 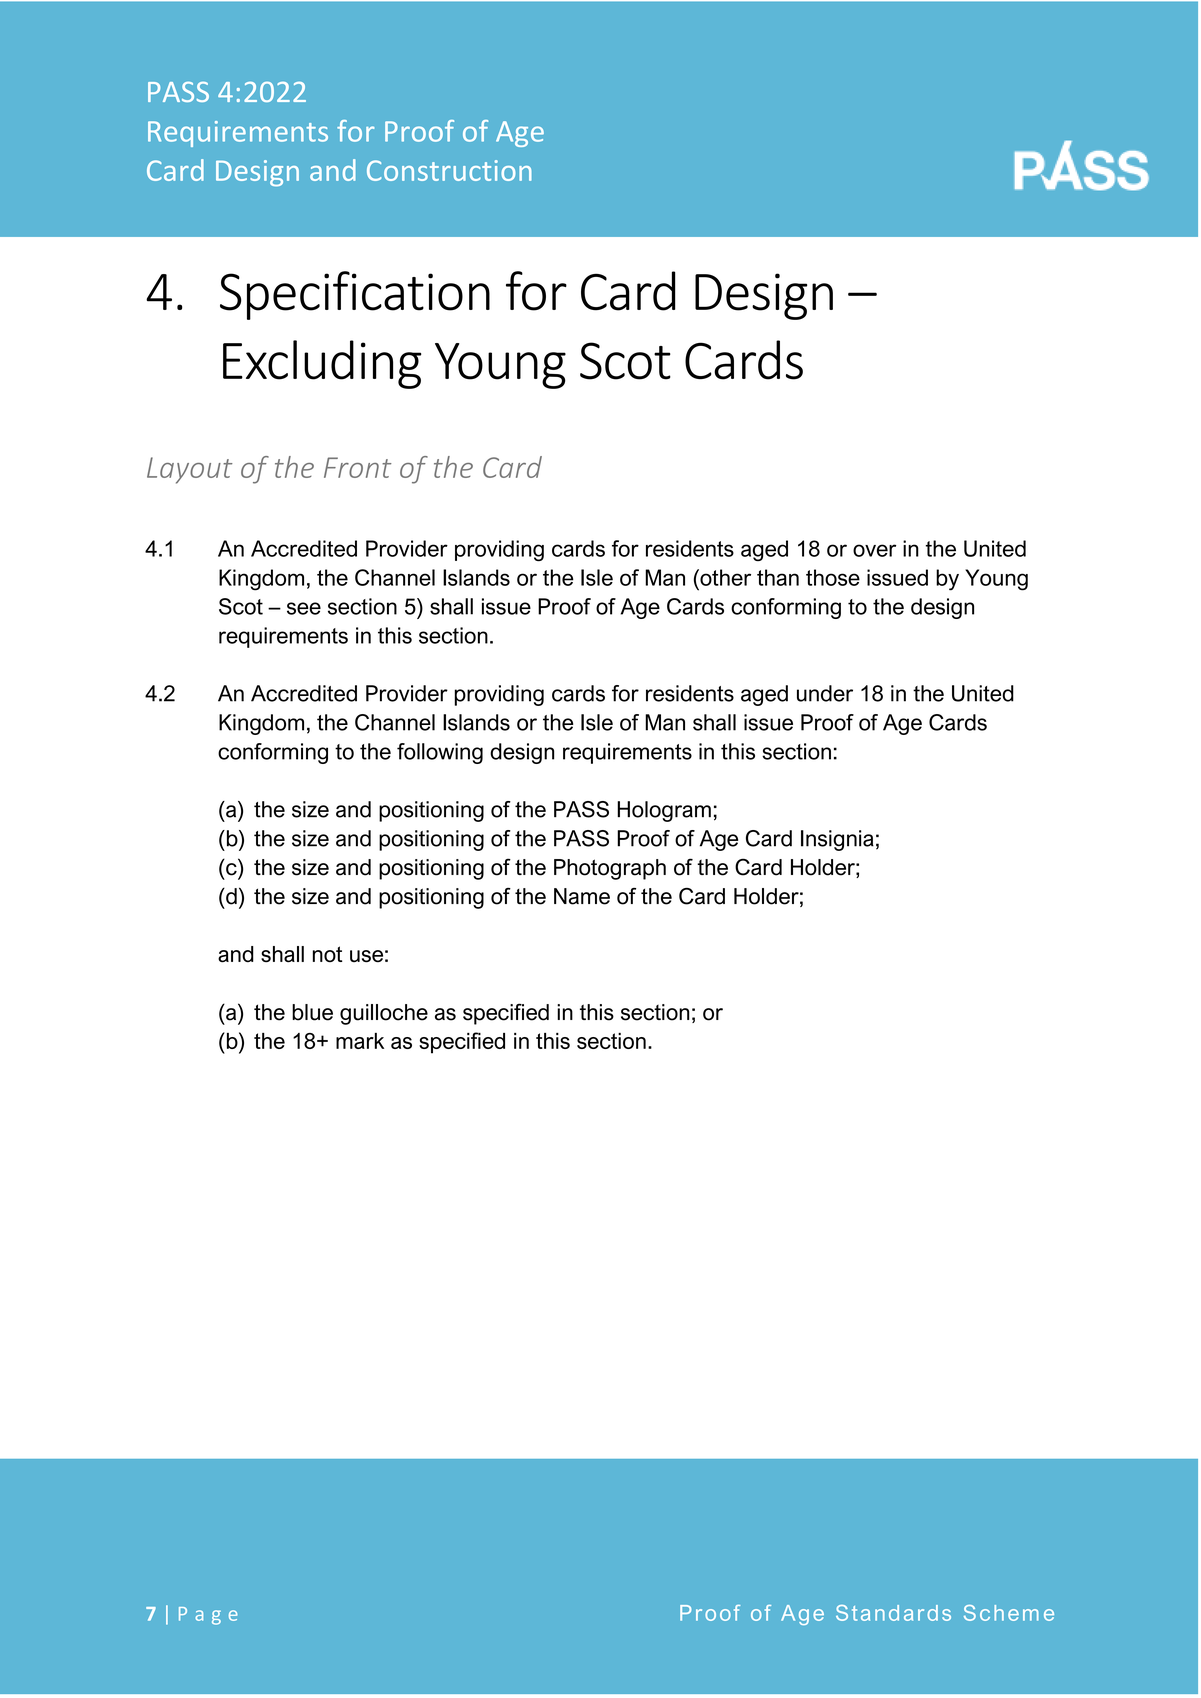 What do you see at coordinates (449, 170) in the screenshot?
I see `Construction` at bounding box center [449, 170].
